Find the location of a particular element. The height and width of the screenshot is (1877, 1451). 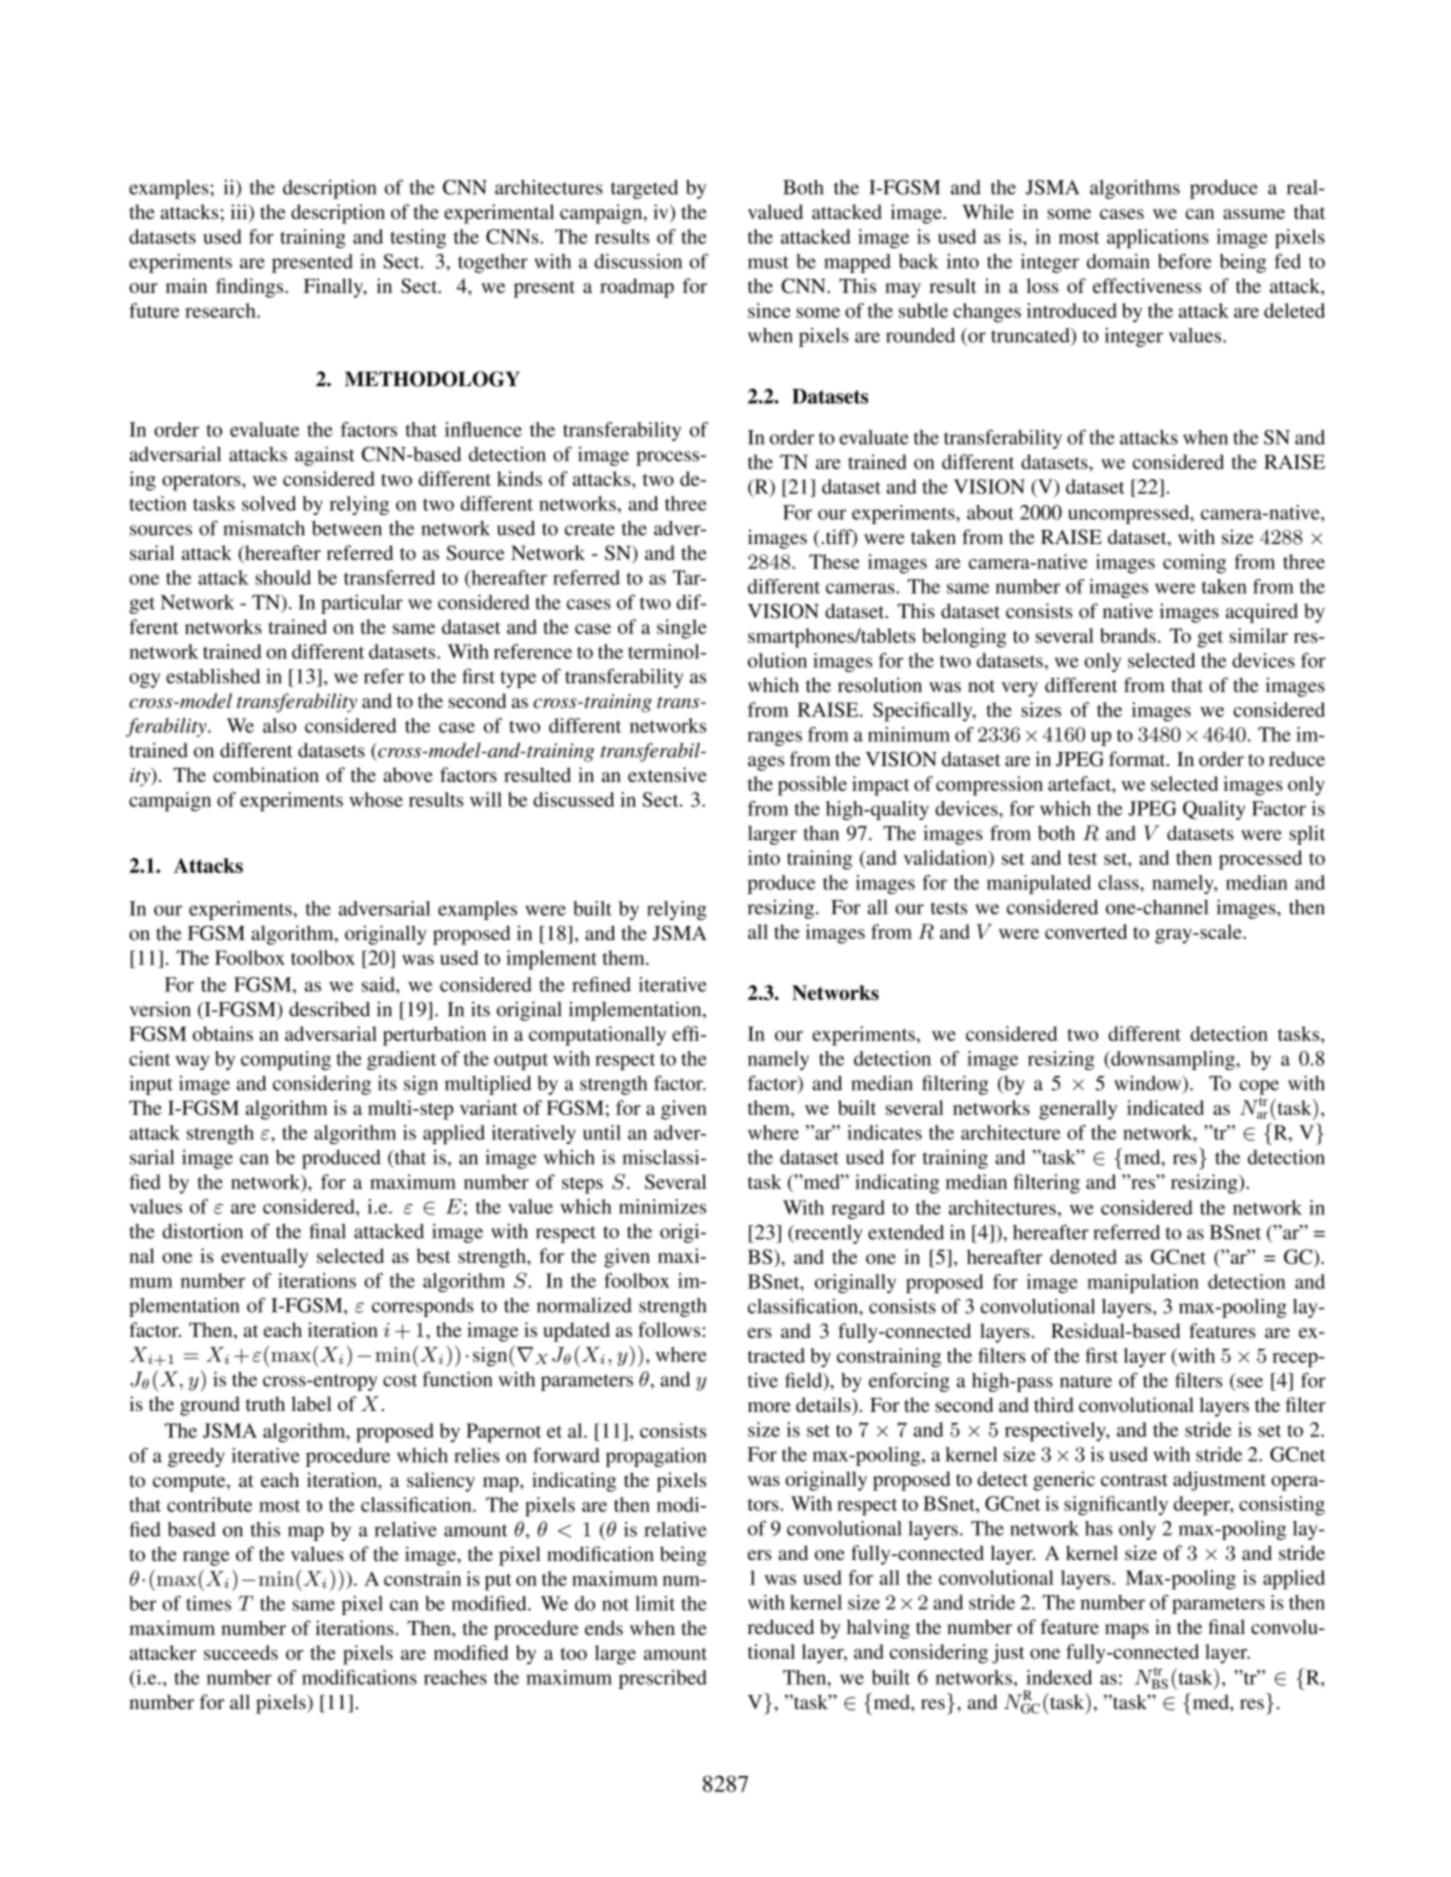

applications is located at coordinates (1158, 239).
